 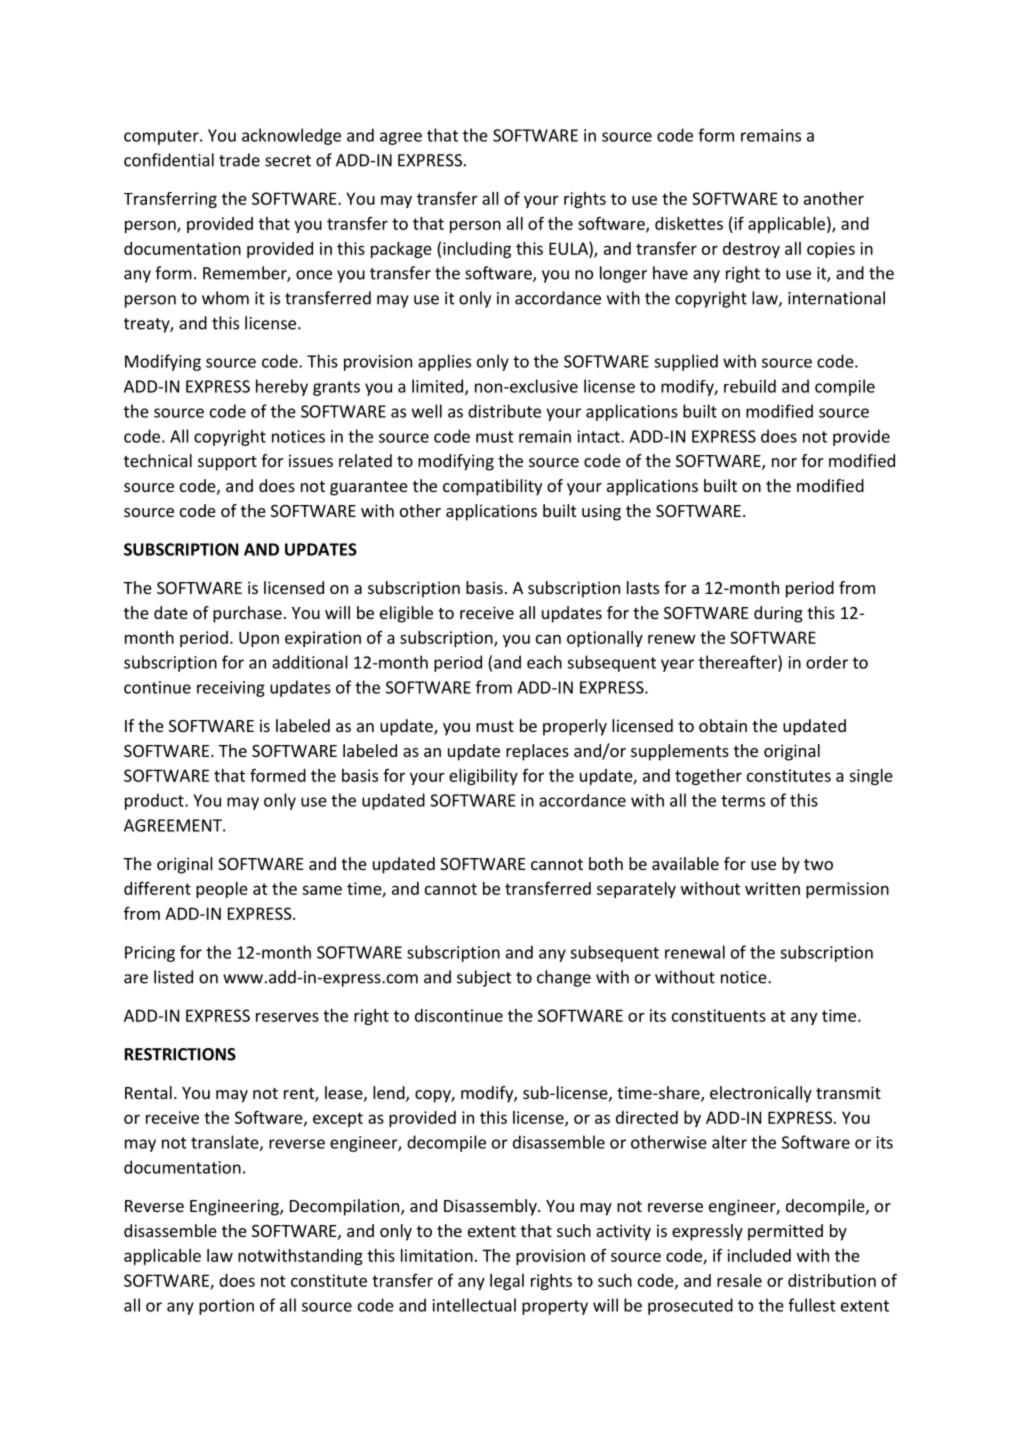 I want to click on two, so click(x=818, y=864).
